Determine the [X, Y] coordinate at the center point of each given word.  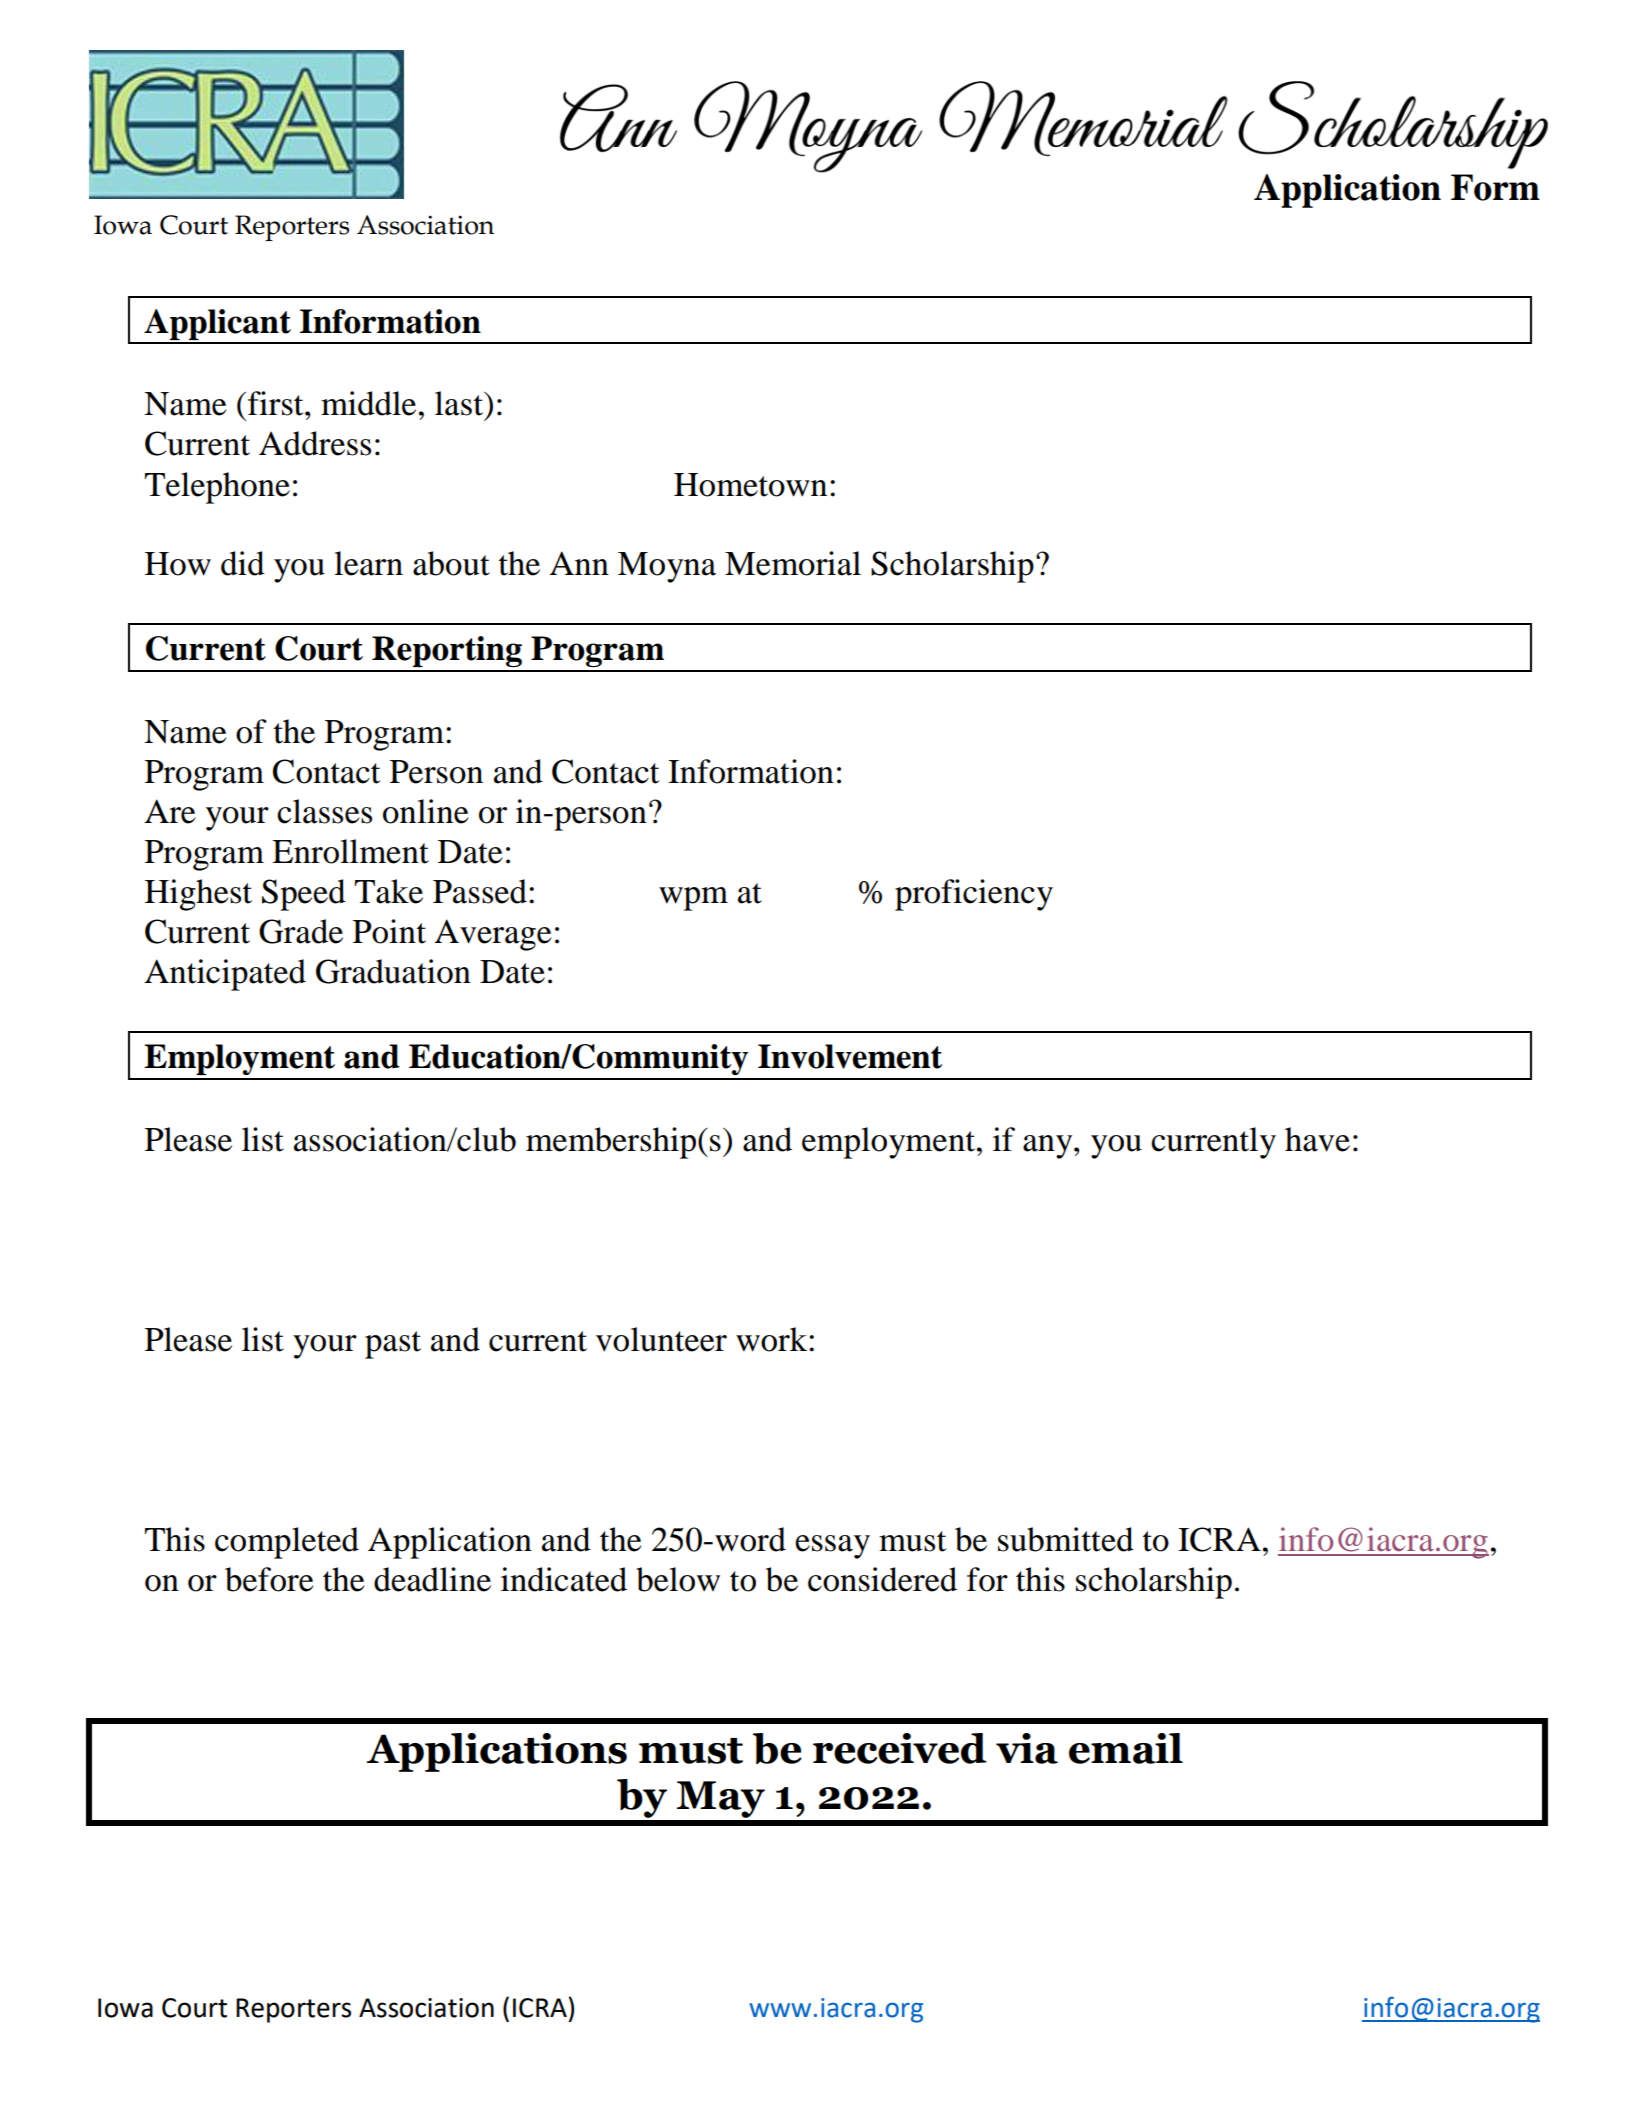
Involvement [850, 1056]
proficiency [974, 895]
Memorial [793, 563]
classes [324, 811]
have [1317, 1139]
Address [315, 443]
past [393, 1345]
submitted [1066, 1539]
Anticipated [225, 975]
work [773, 1339]
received [900, 1748]
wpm [693, 899]
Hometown [750, 485]
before [269, 1579]
